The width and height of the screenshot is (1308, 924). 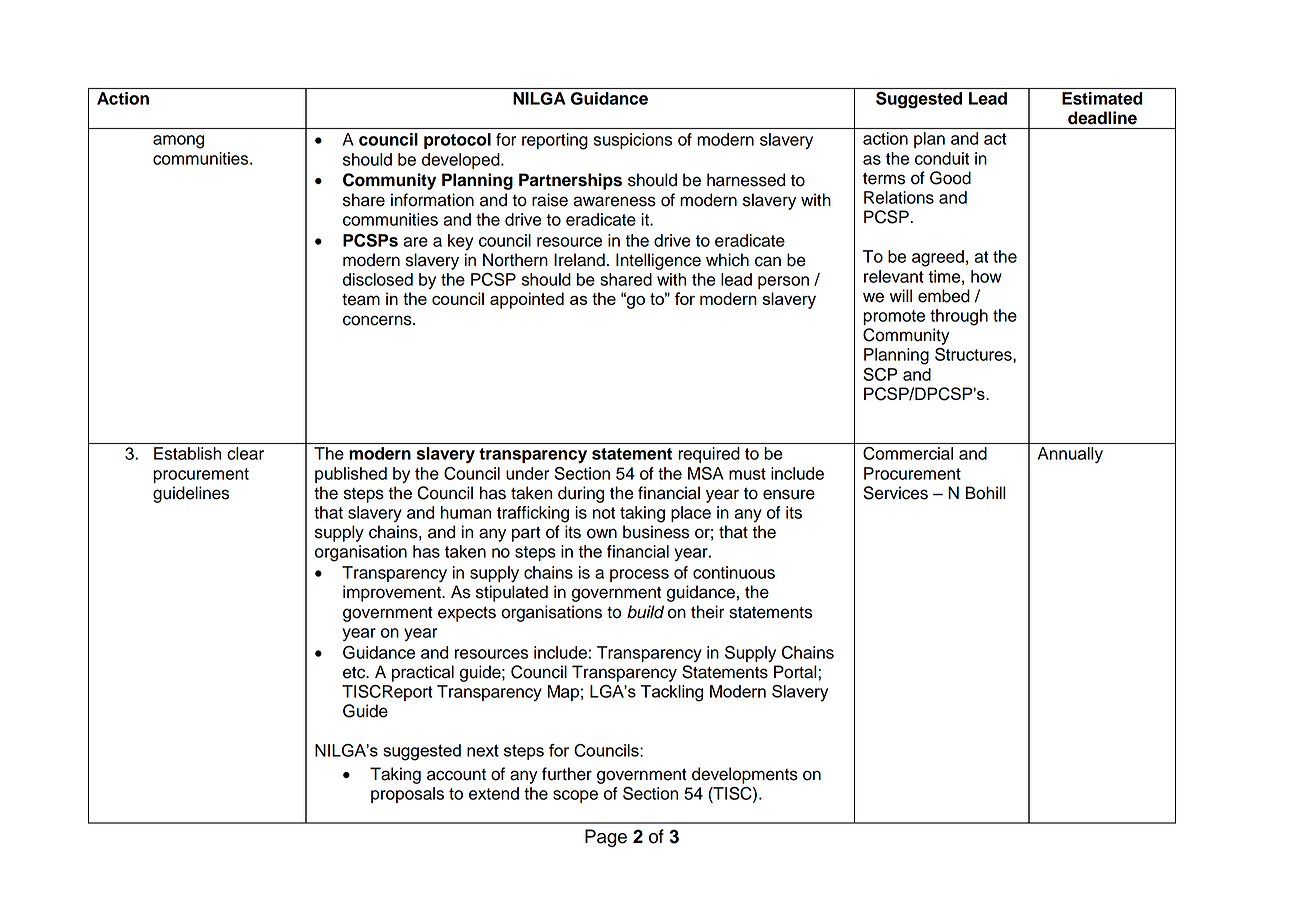 What do you see at coordinates (942, 158) in the screenshot?
I see `conduit` at bounding box center [942, 158].
